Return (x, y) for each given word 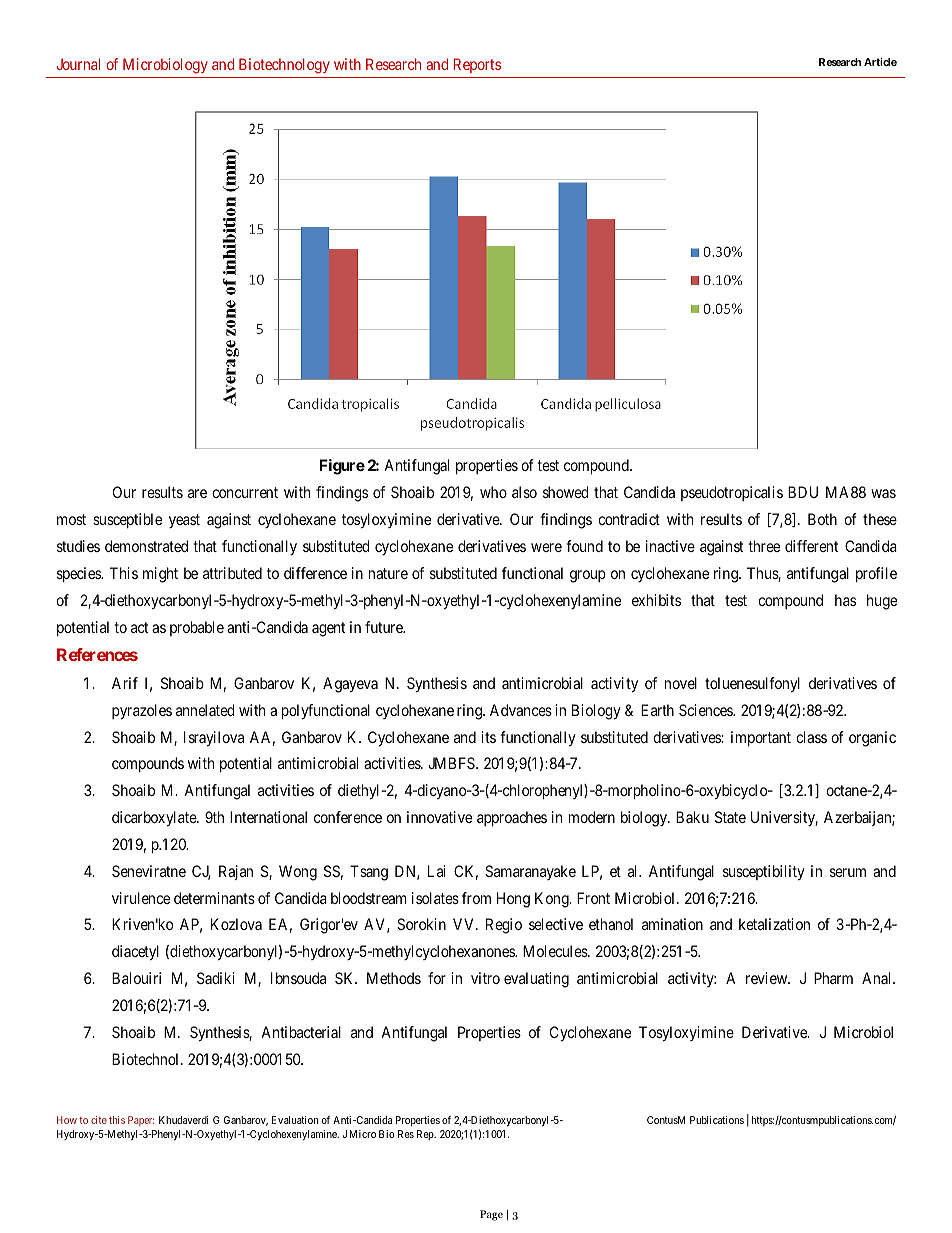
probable (197, 628)
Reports (477, 65)
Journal (78, 64)
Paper (141, 1121)
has (845, 600)
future (385, 627)
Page (491, 1215)
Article (880, 61)
